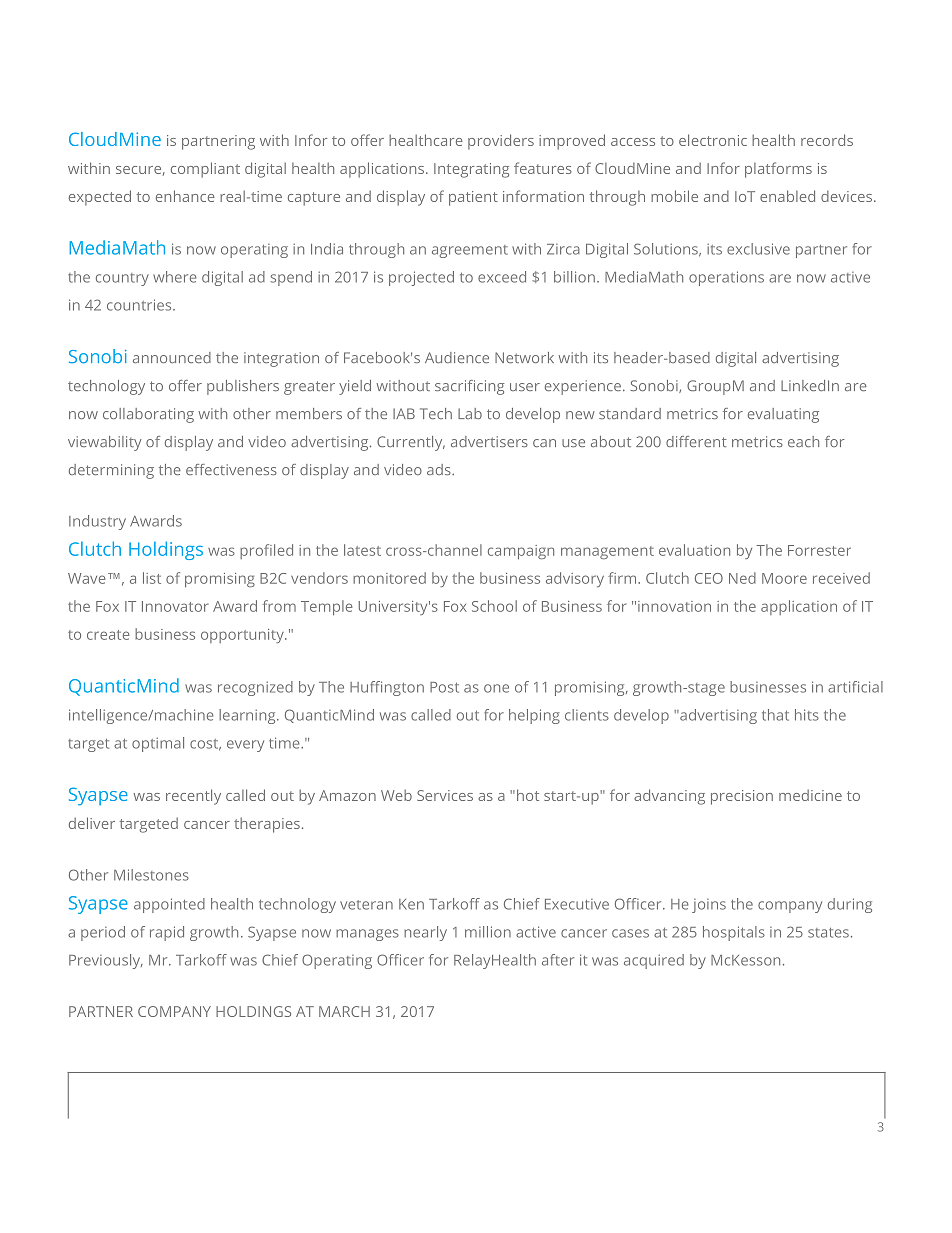 This image has height=1233, width=952. Describe the element at coordinates (742, 578) in the image. I see `Ned` at that location.
